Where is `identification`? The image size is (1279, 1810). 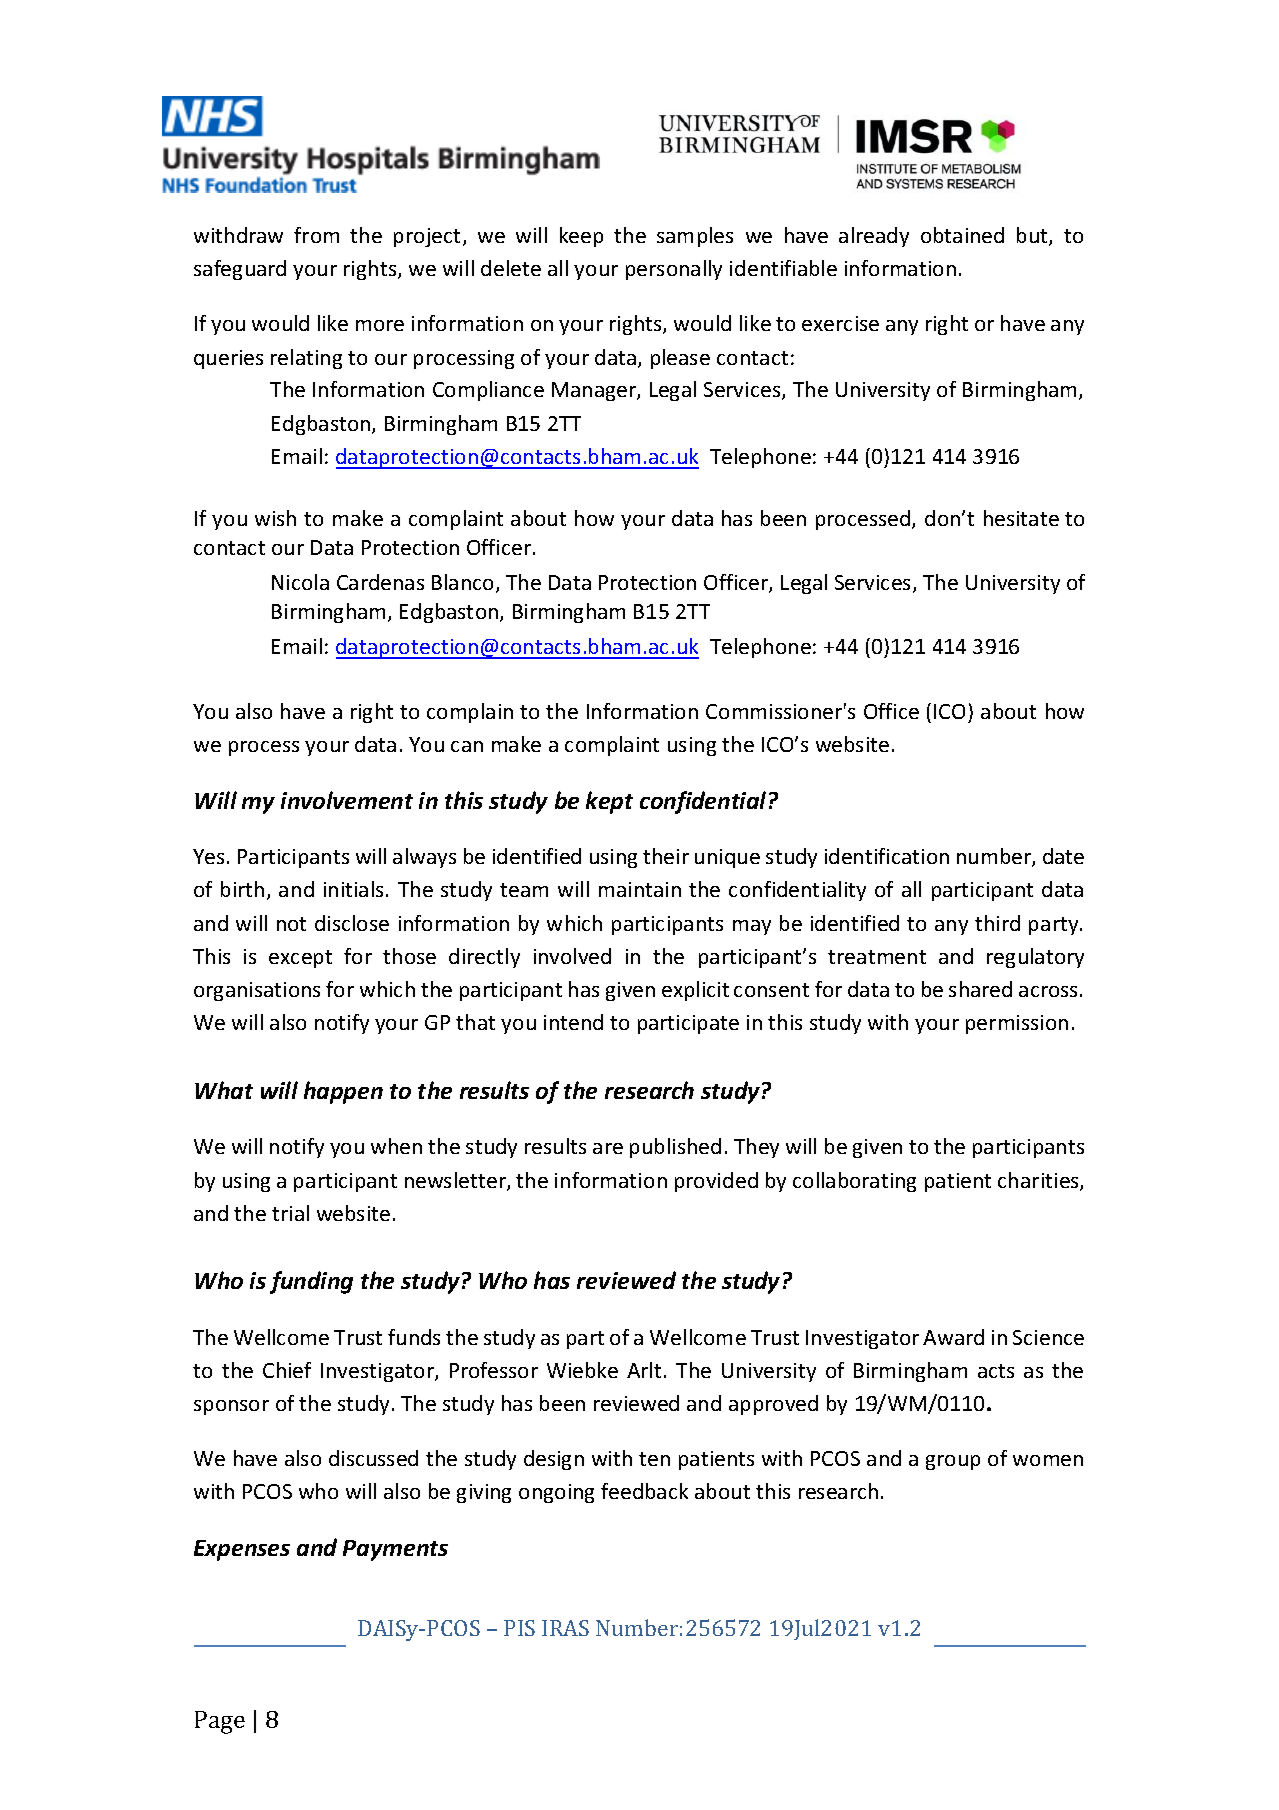 identification is located at coordinates (887, 856).
